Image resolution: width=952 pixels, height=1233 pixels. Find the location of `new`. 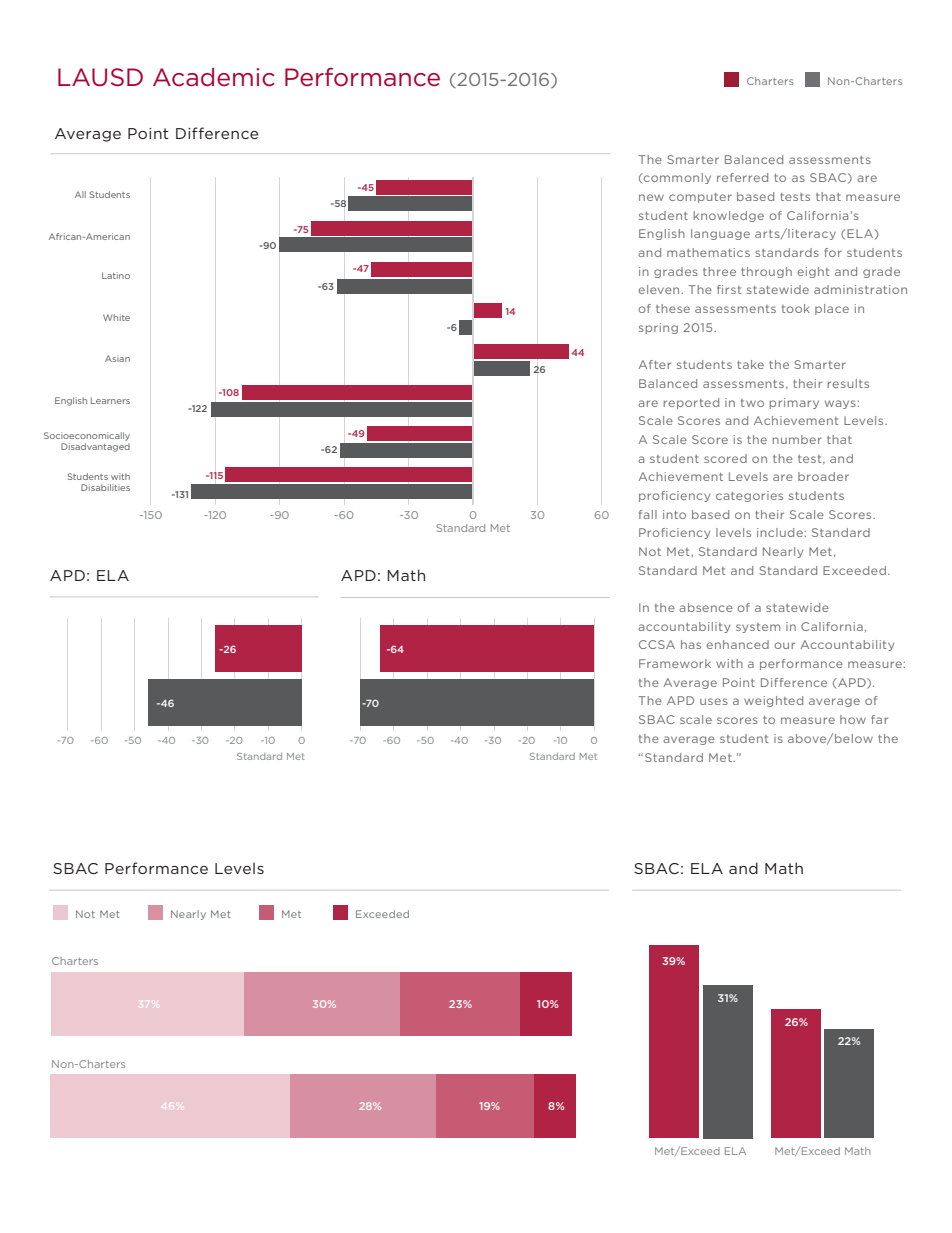

new is located at coordinates (651, 197).
